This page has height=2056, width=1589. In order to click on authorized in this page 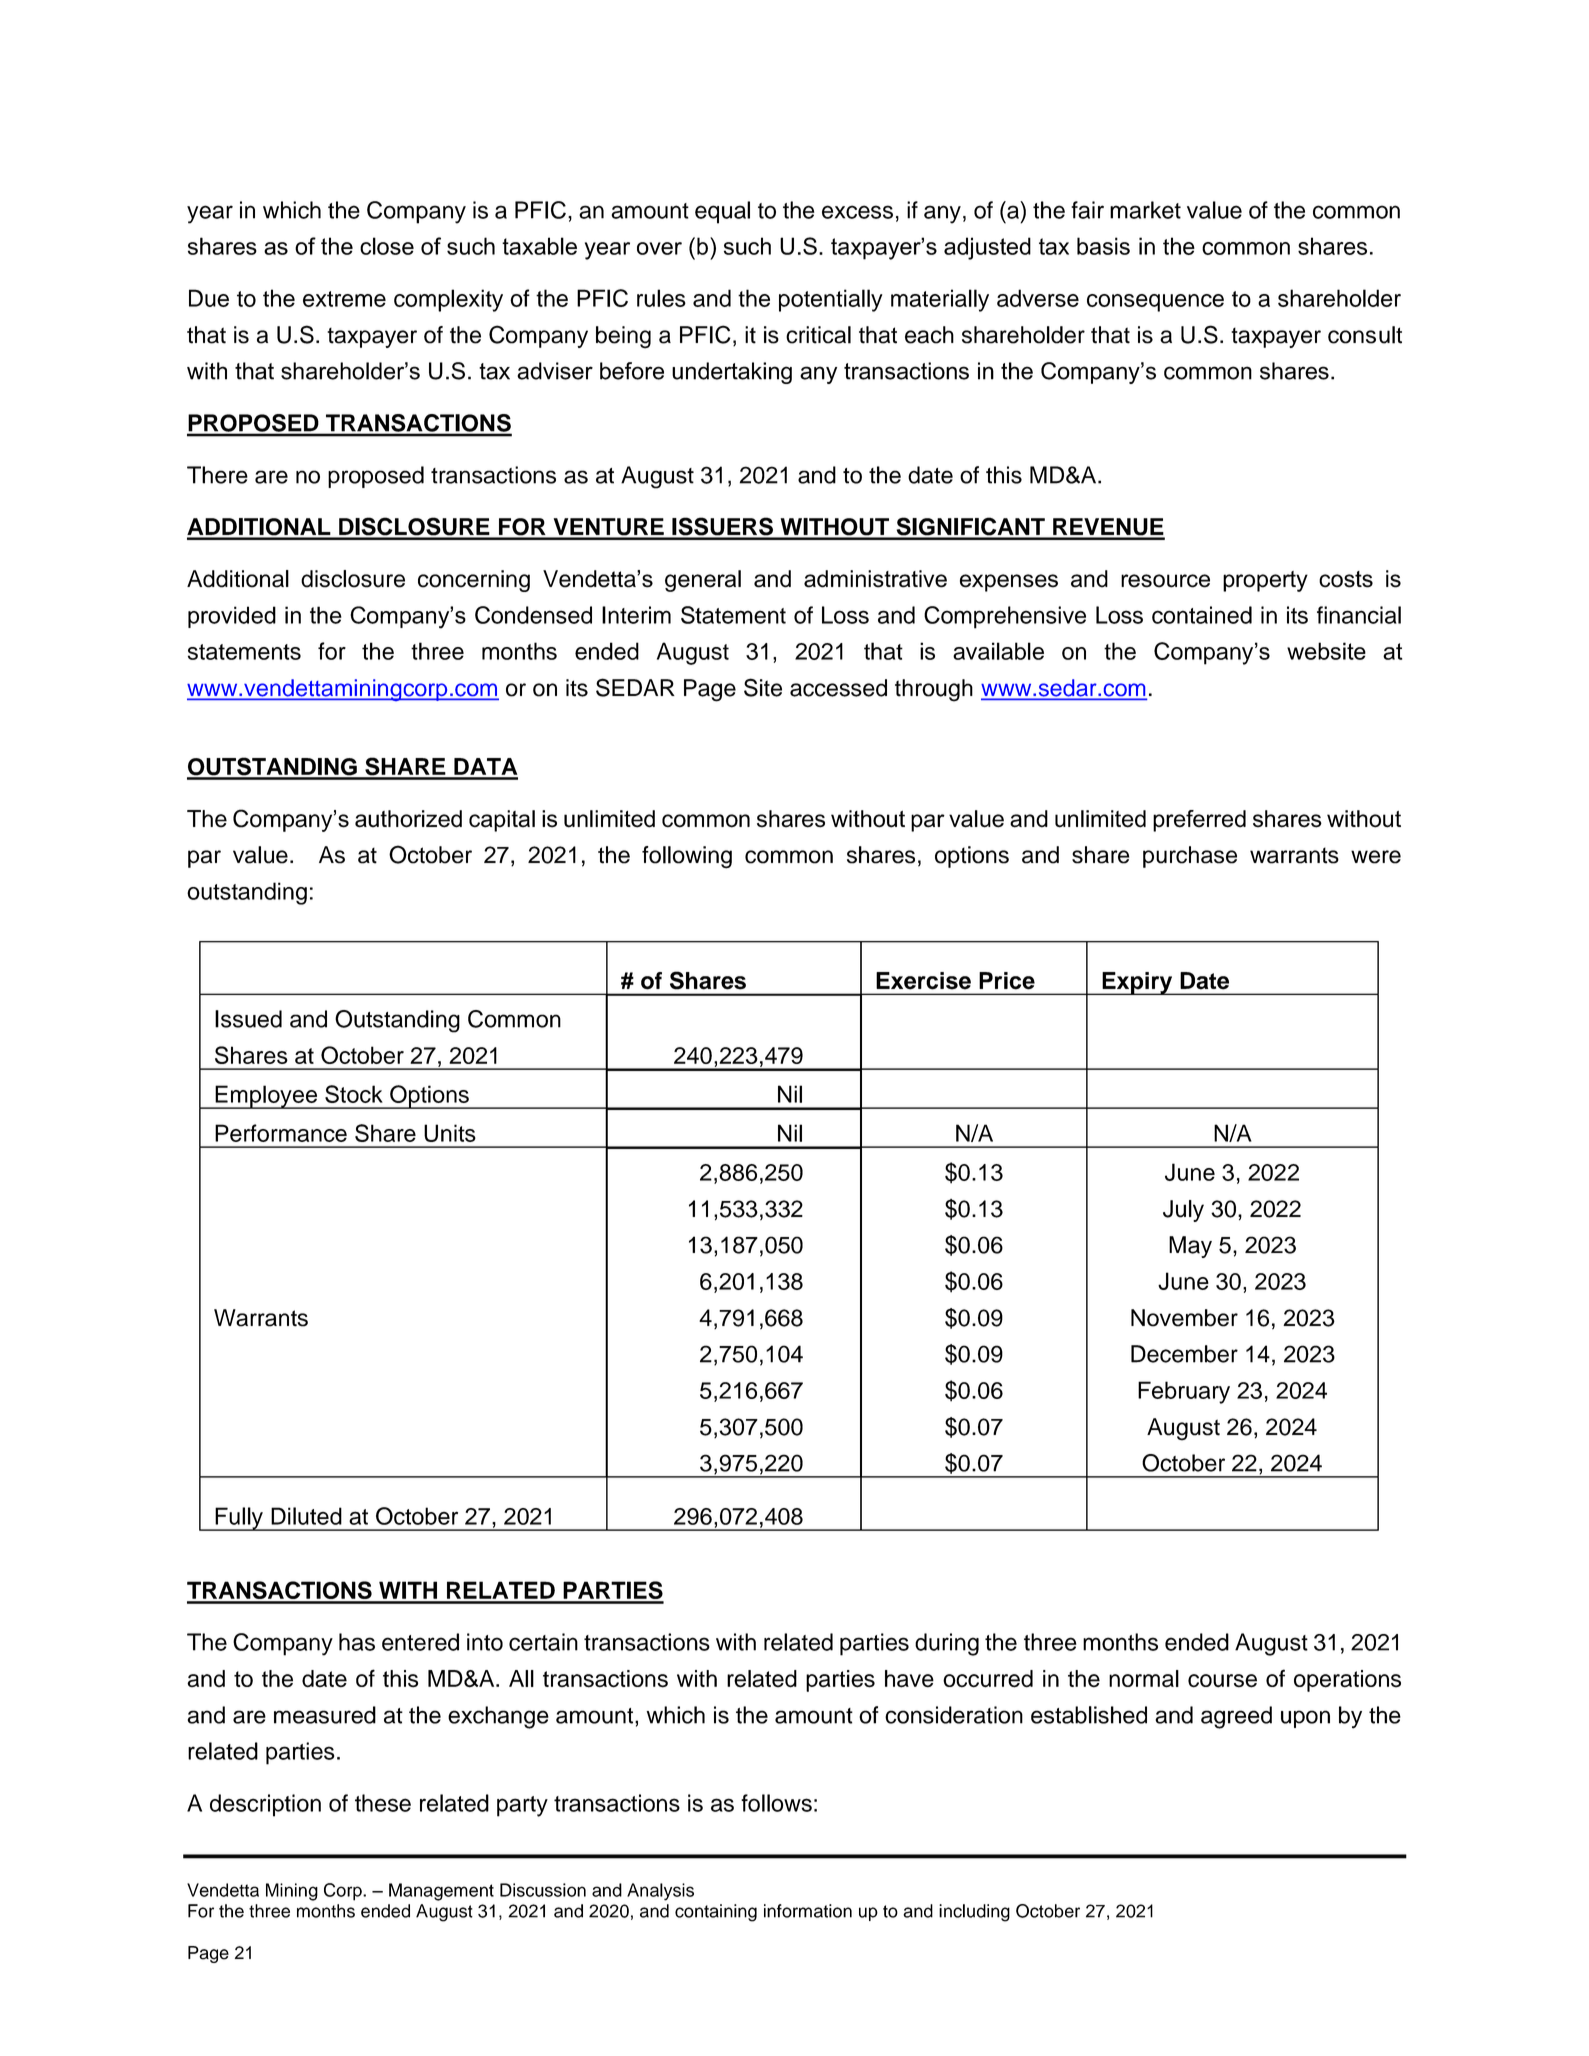, I will do `click(408, 819)`.
